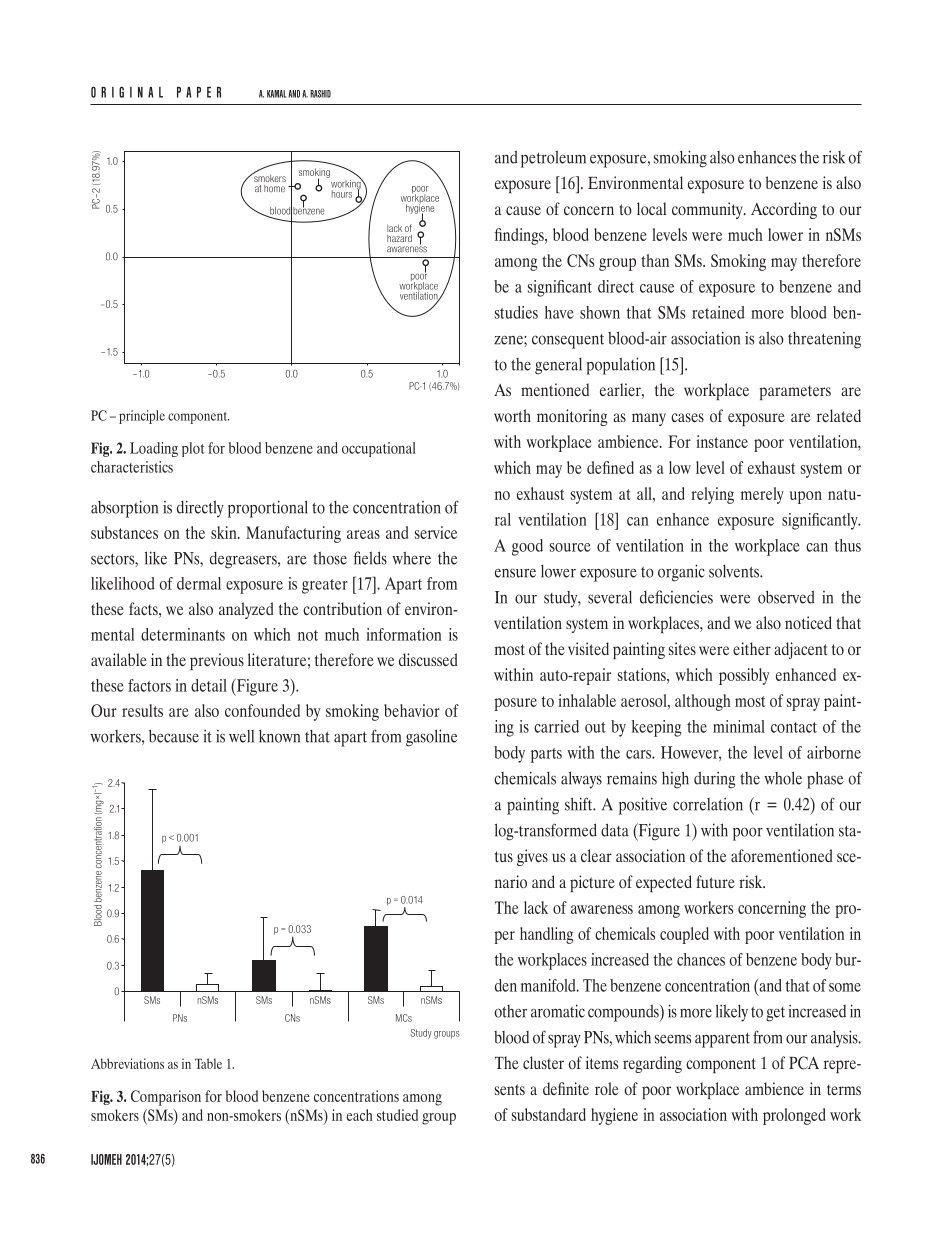 This image has width=952, height=1257. I want to click on observed, so click(786, 597).
